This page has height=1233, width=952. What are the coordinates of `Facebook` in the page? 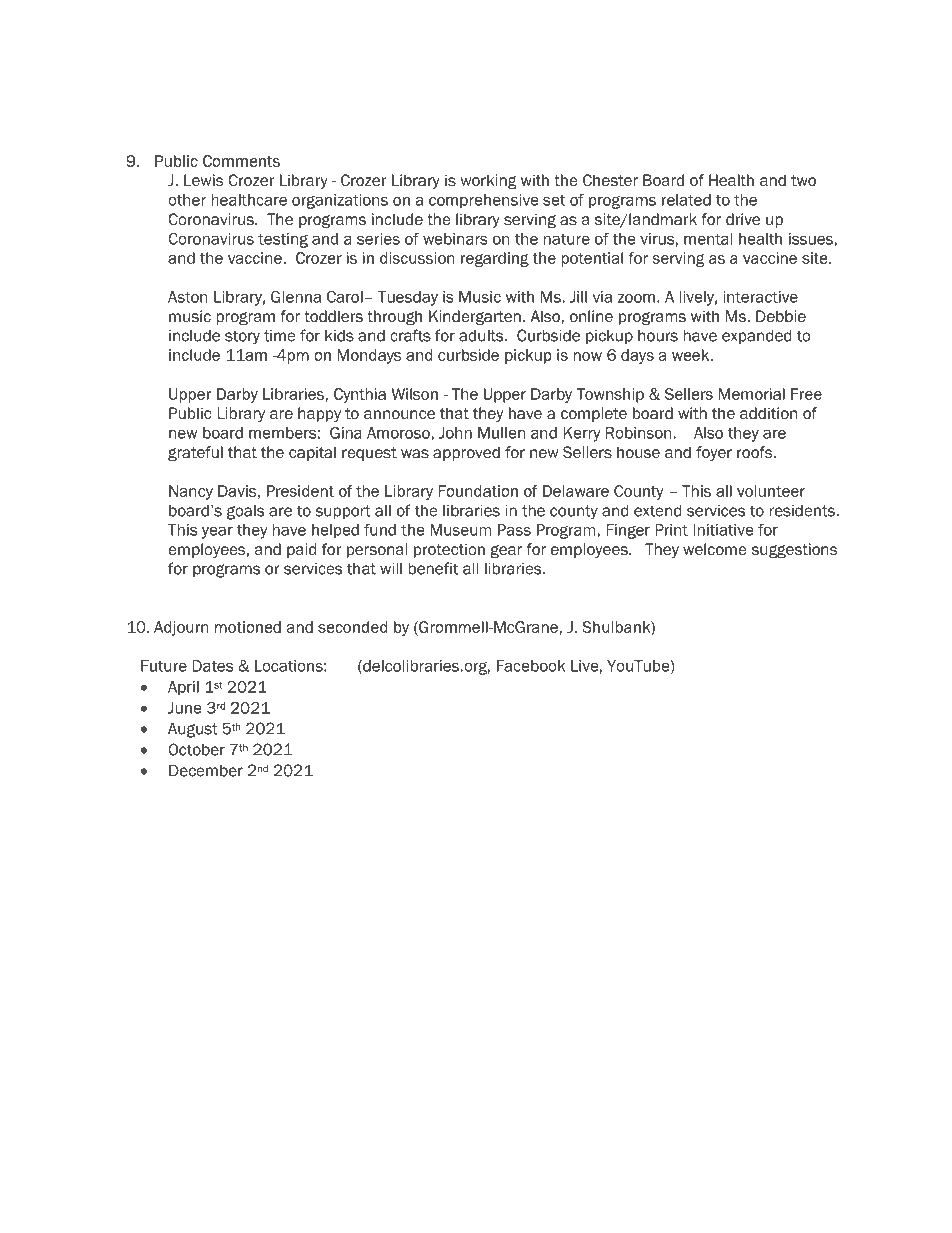 It's located at (531, 666).
